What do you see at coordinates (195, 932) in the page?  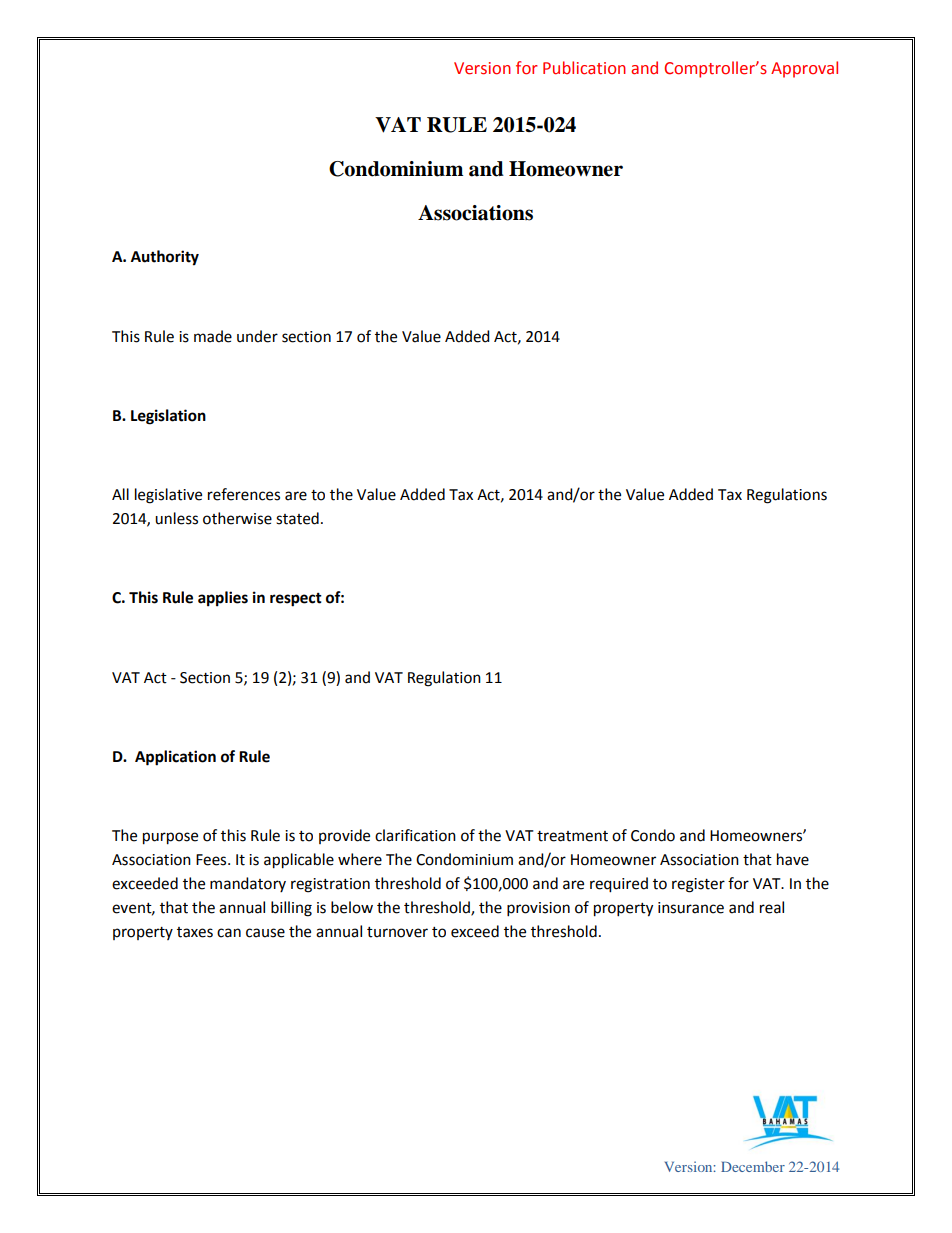 I see `taxes` at bounding box center [195, 932].
